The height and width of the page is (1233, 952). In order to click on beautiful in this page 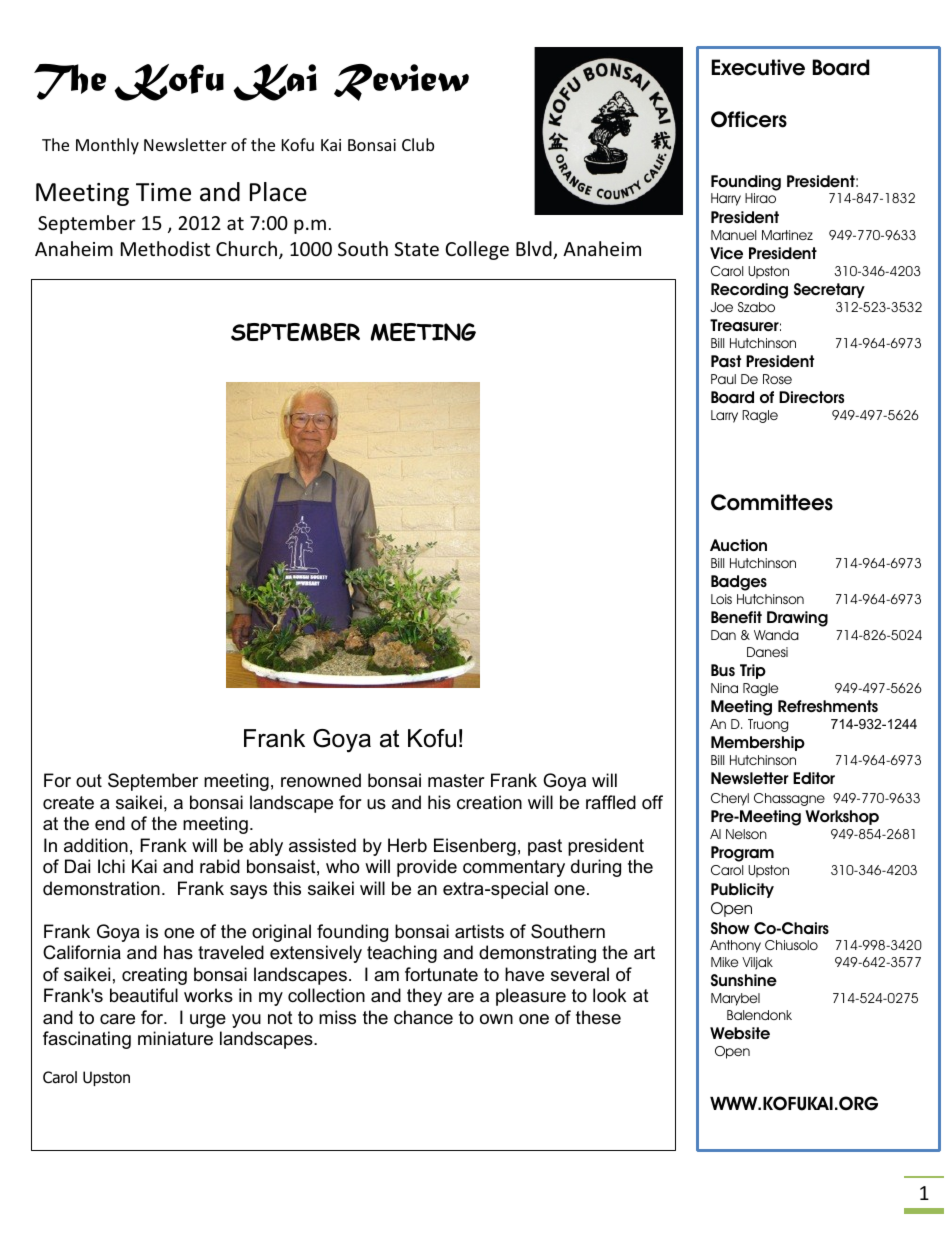, I will do `click(144, 995)`.
